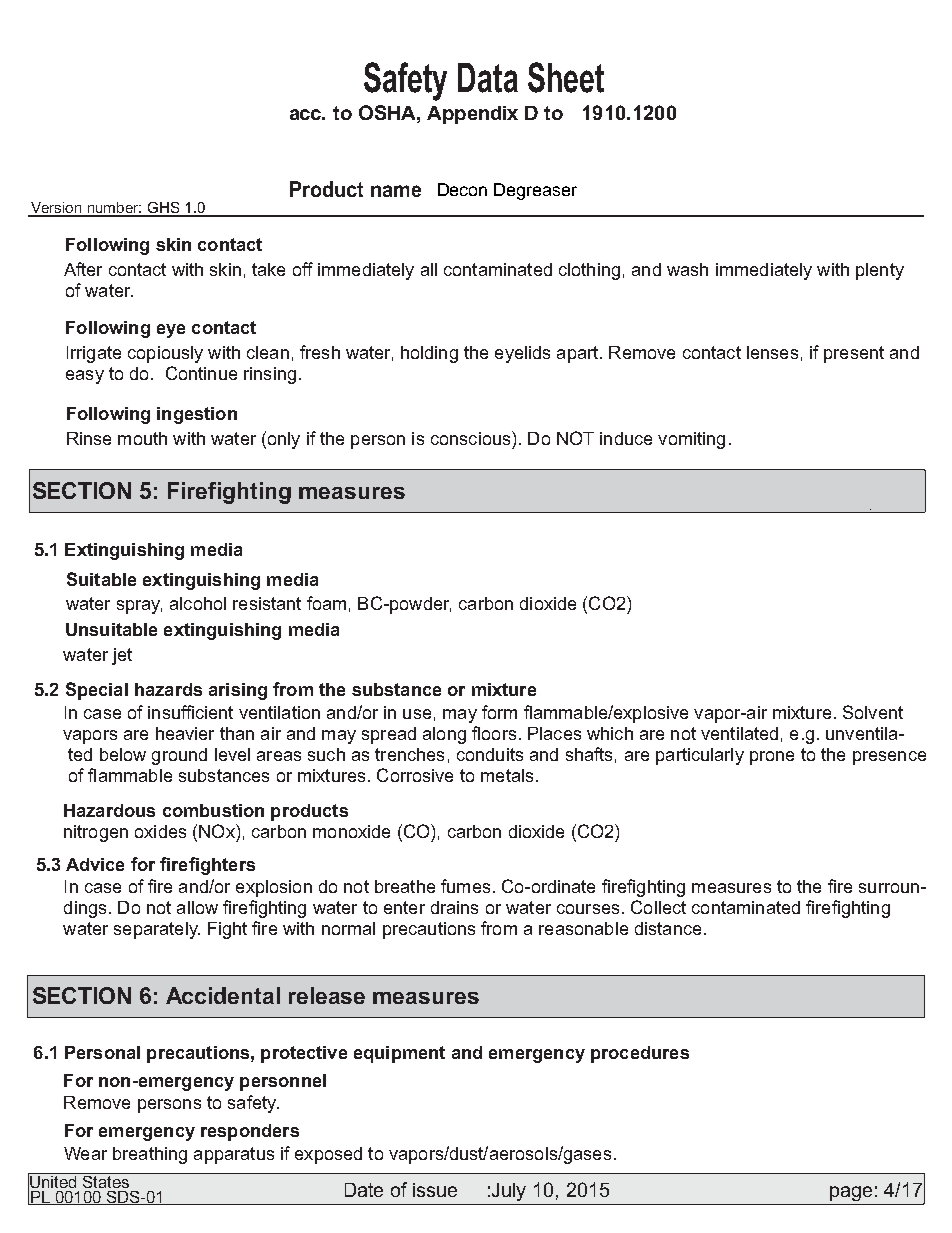 Image resolution: width=952 pixels, height=1233 pixels. What do you see at coordinates (509, 1192) in the image?
I see `July` at bounding box center [509, 1192].
